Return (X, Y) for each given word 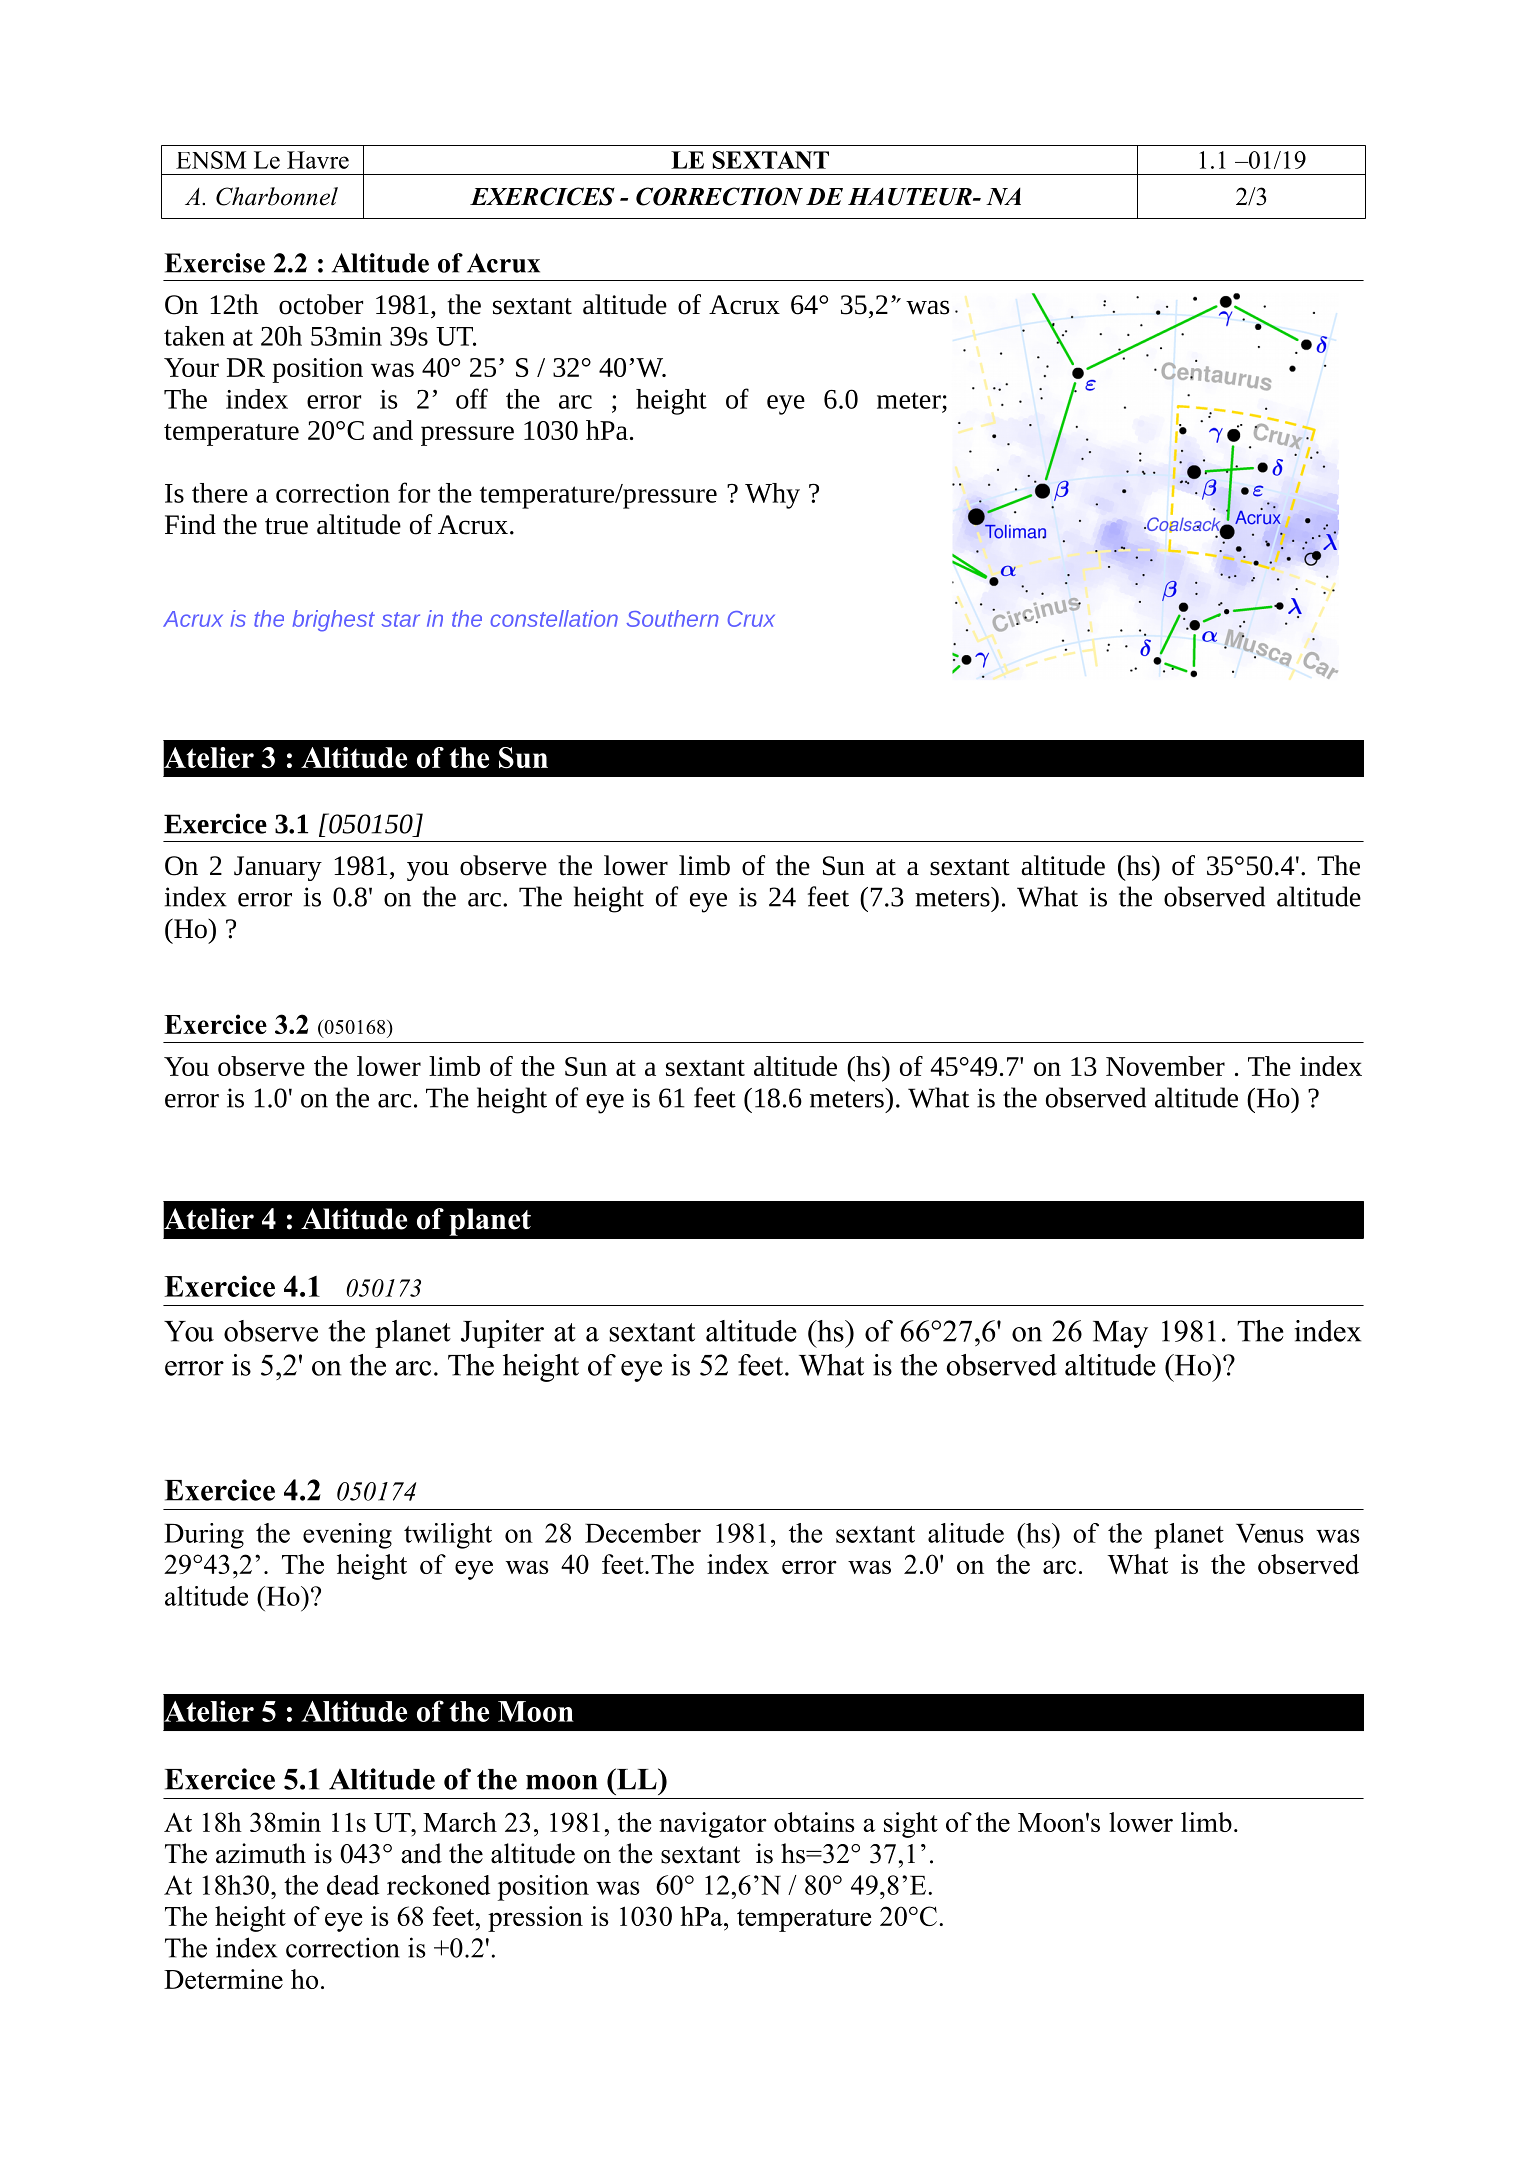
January (278, 868)
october (321, 304)
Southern (673, 618)
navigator (713, 1825)
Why (772, 496)
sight (911, 1825)
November (1165, 1066)
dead (353, 1885)
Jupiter (502, 1334)
